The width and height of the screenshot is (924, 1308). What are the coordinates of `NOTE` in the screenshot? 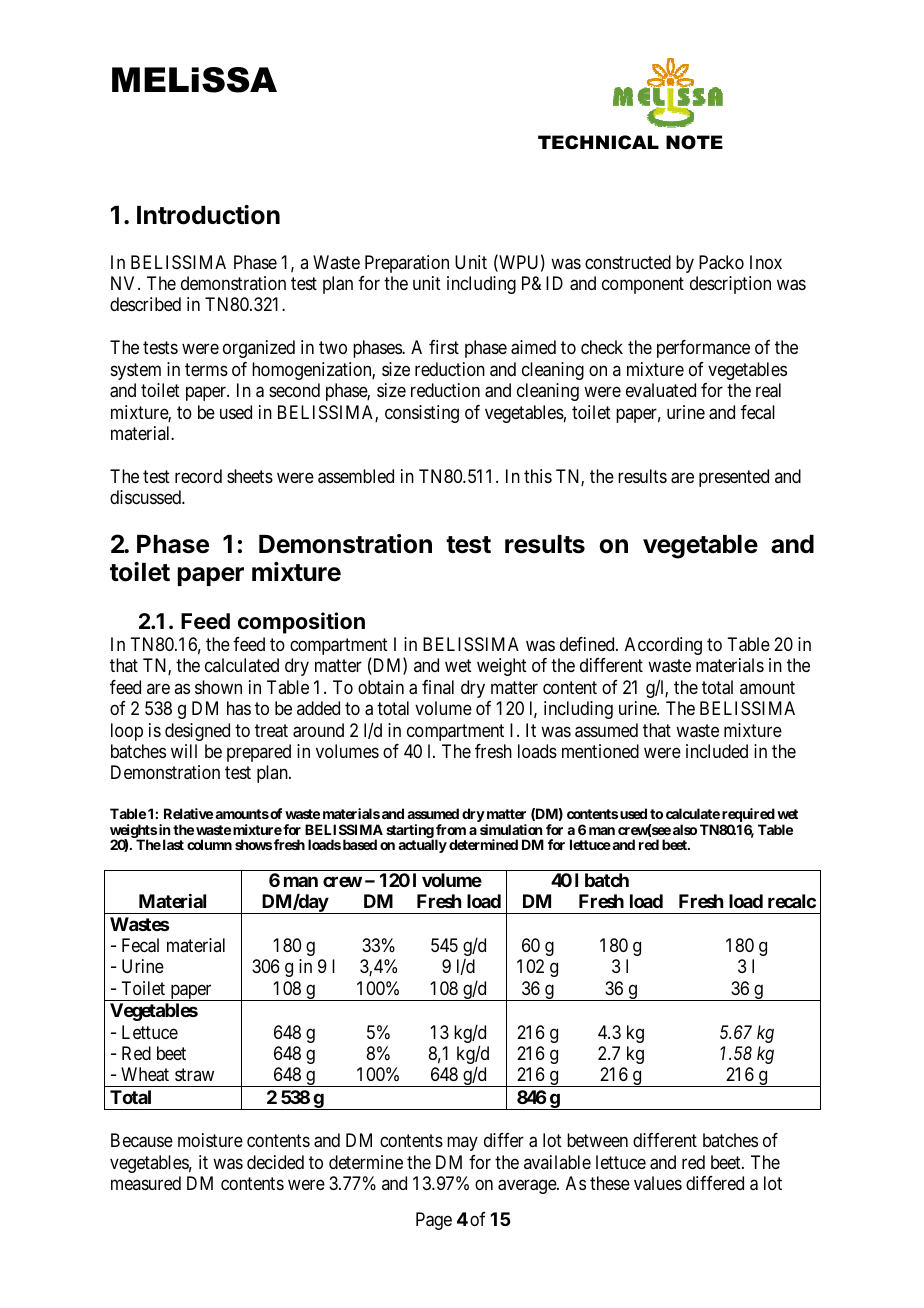 It's located at (694, 142).
